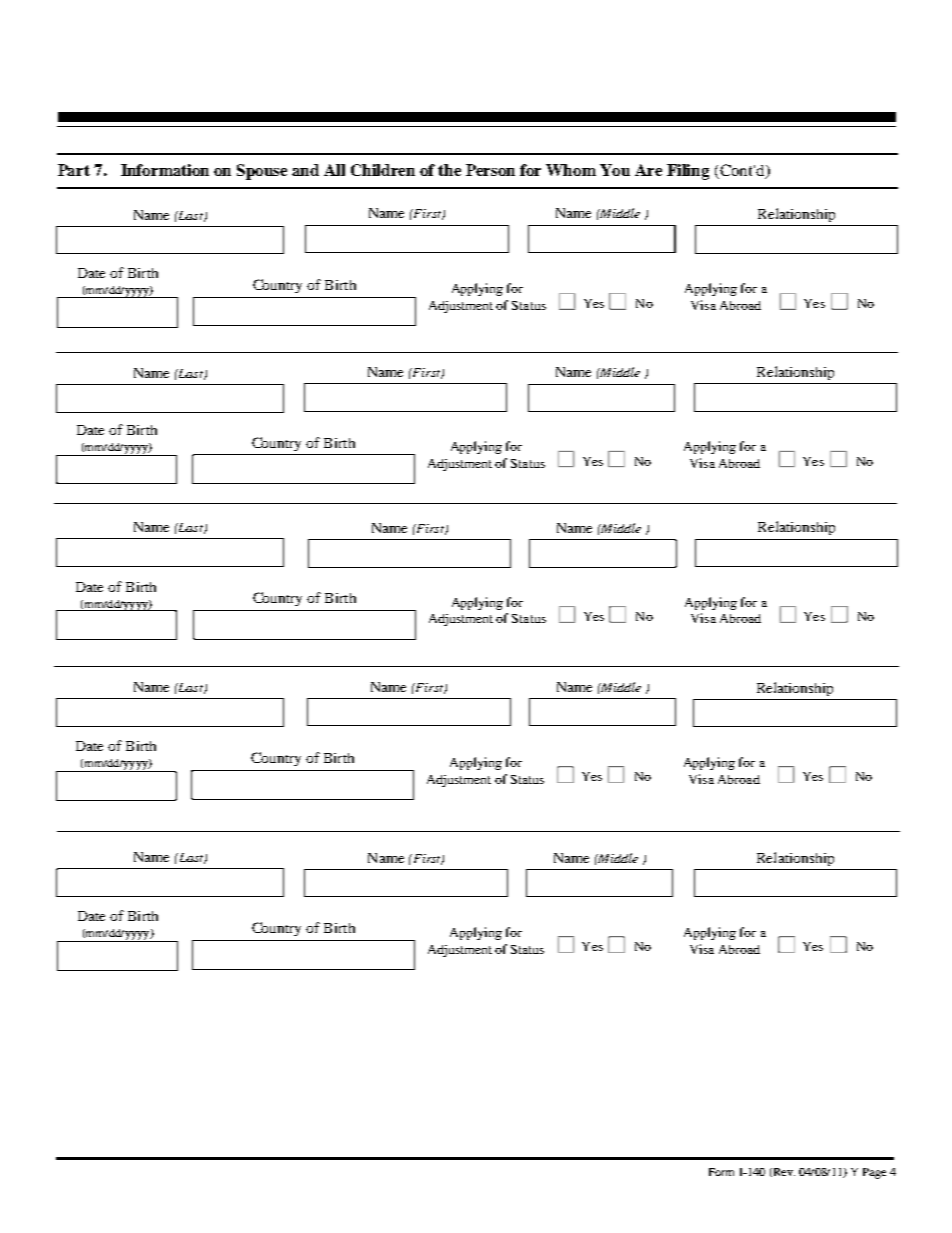 The height and width of the document is (1233, 952). I want to click on Person, so click(490, 170).
